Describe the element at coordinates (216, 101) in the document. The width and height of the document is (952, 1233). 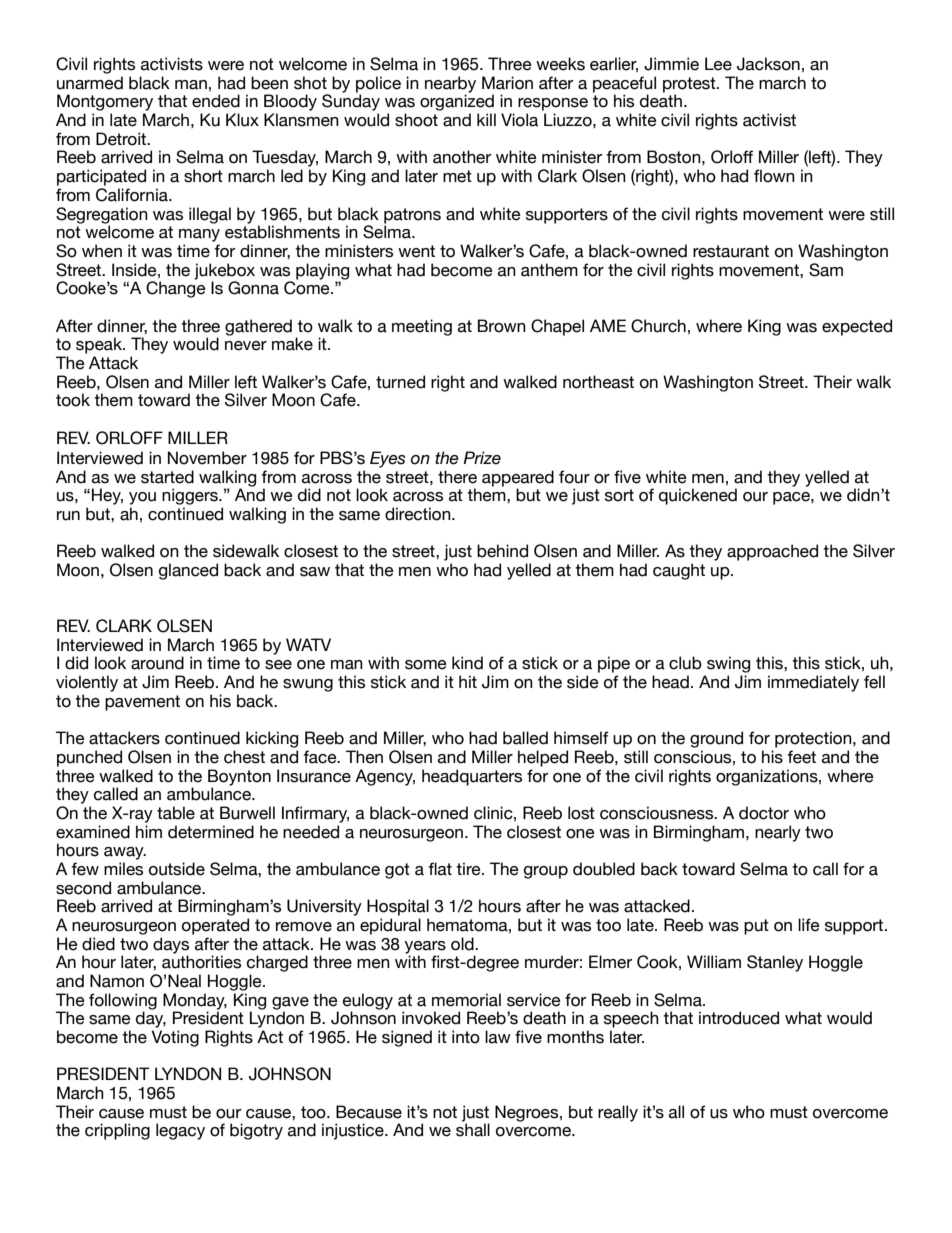
I see `ended` at that location.
